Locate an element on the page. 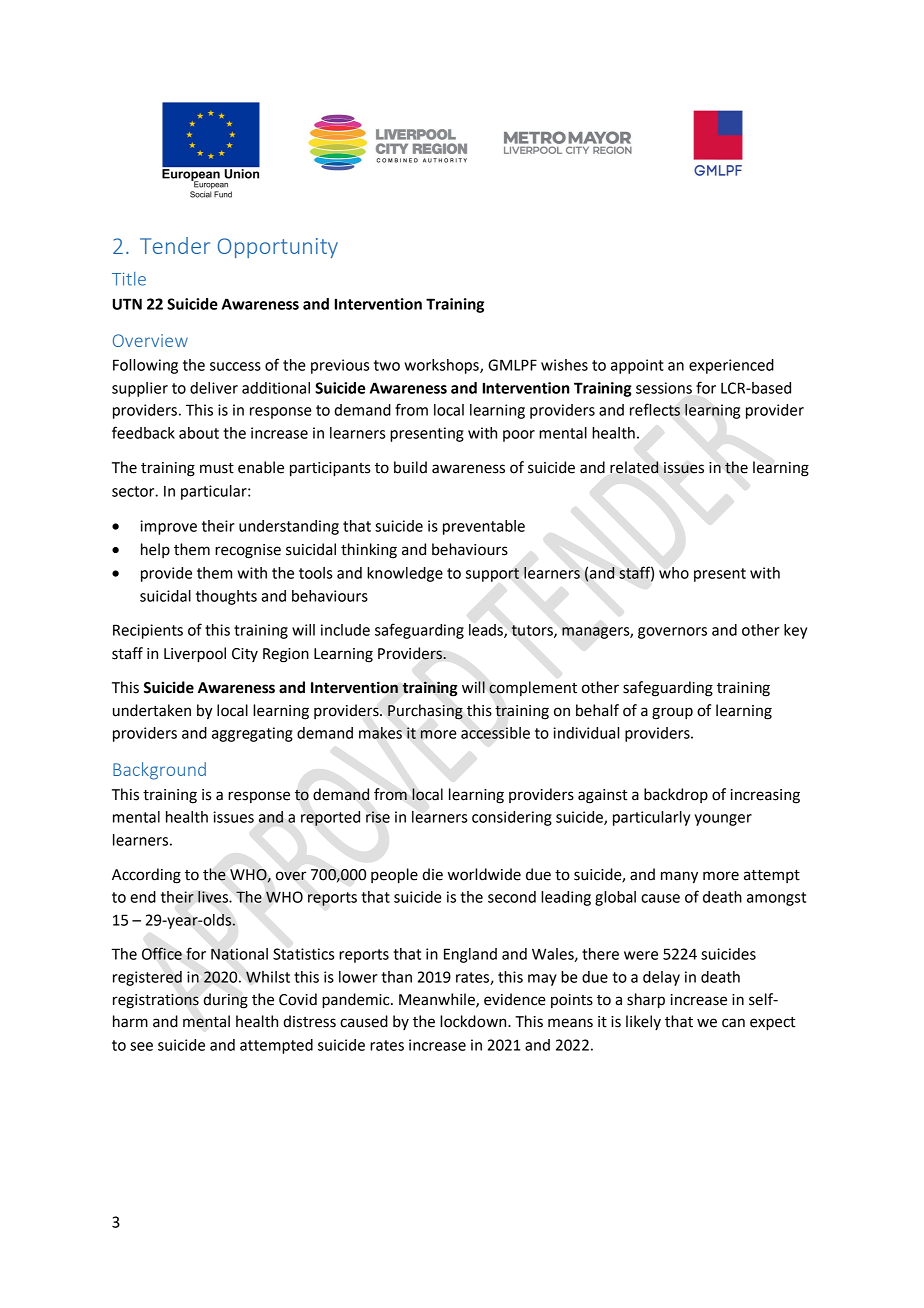 This page has width=924, height=1308. Tender is located at coordinates (175, 245).
